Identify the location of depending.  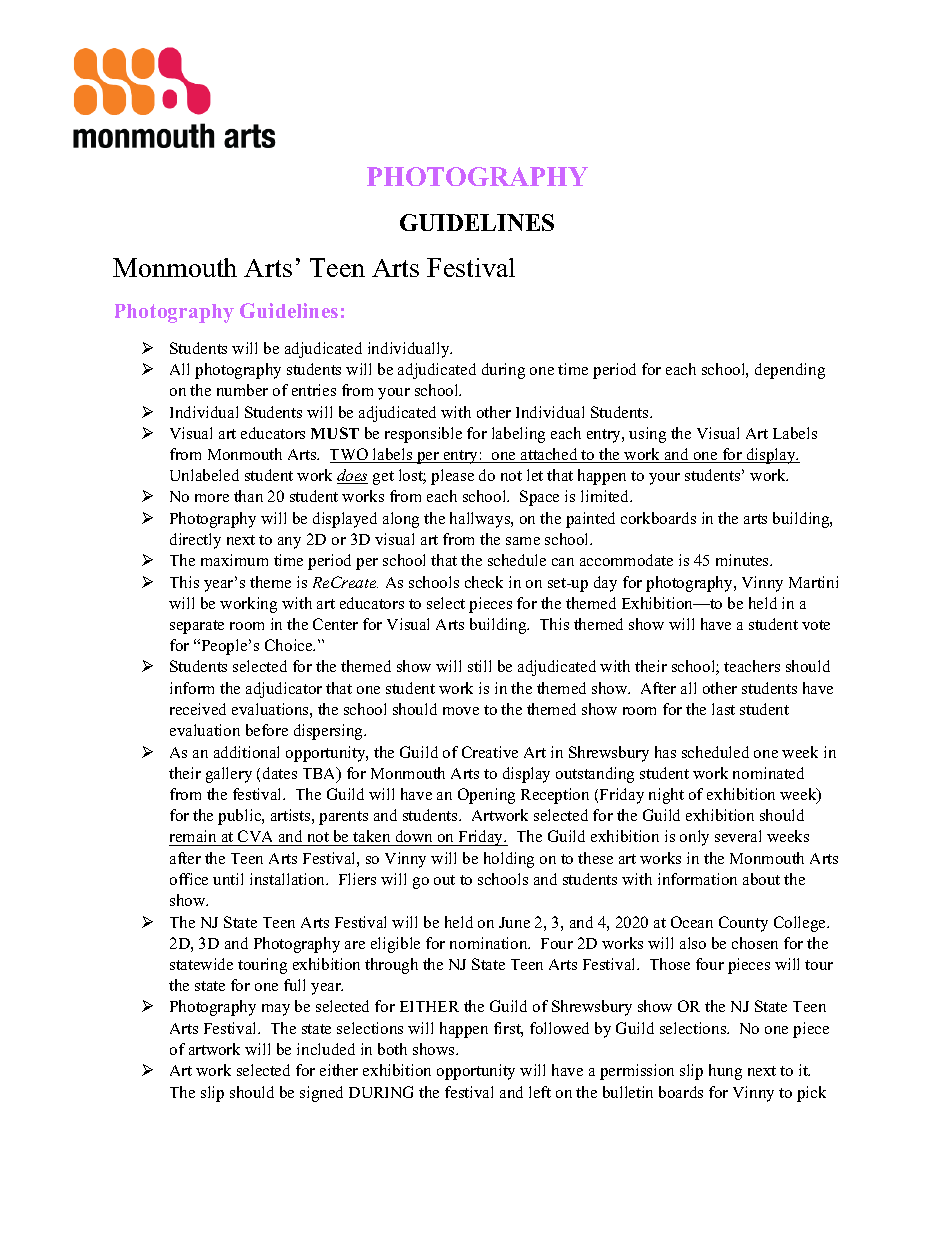
(790, 371).
